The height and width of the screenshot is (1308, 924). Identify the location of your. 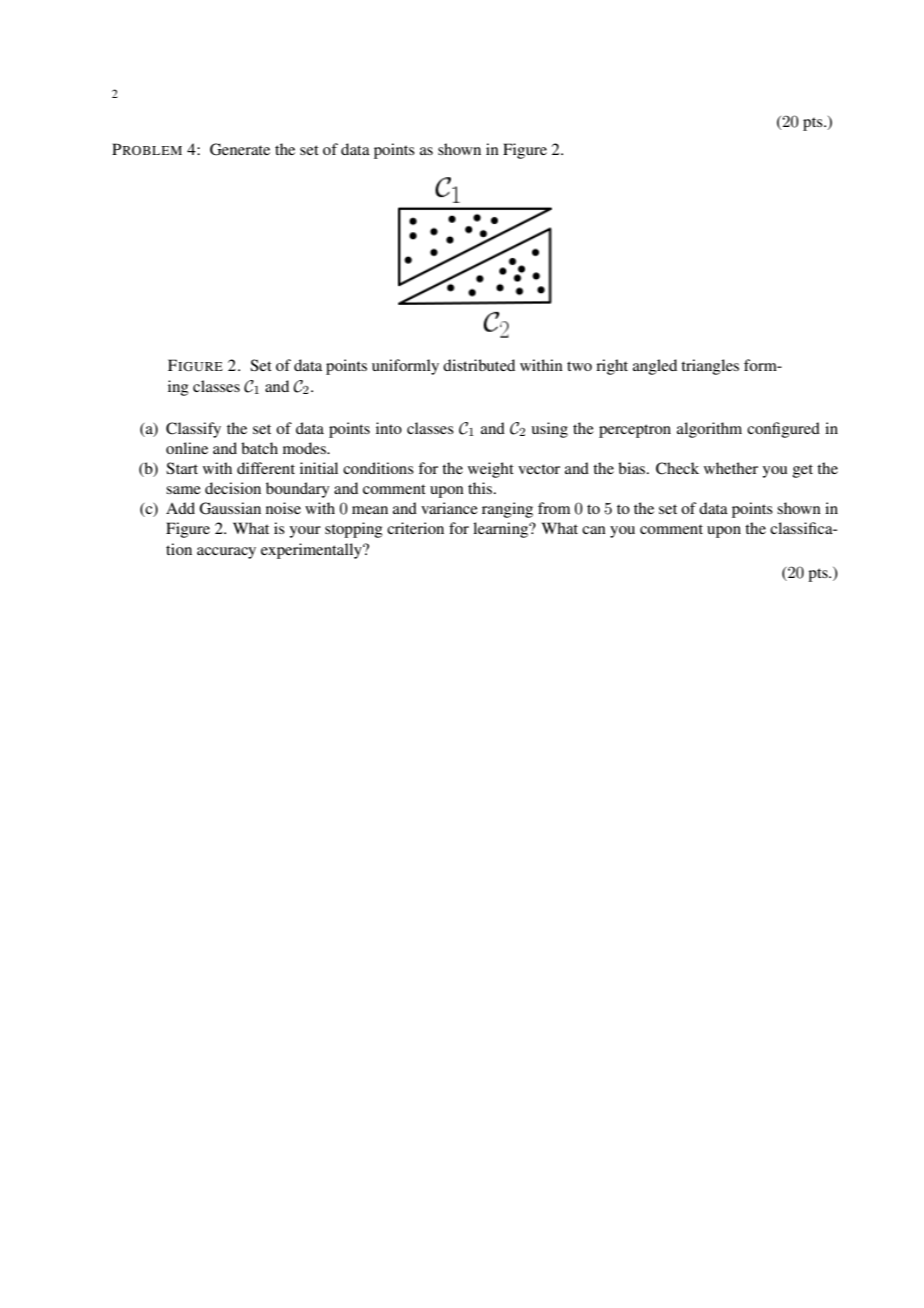
(305, 532).
